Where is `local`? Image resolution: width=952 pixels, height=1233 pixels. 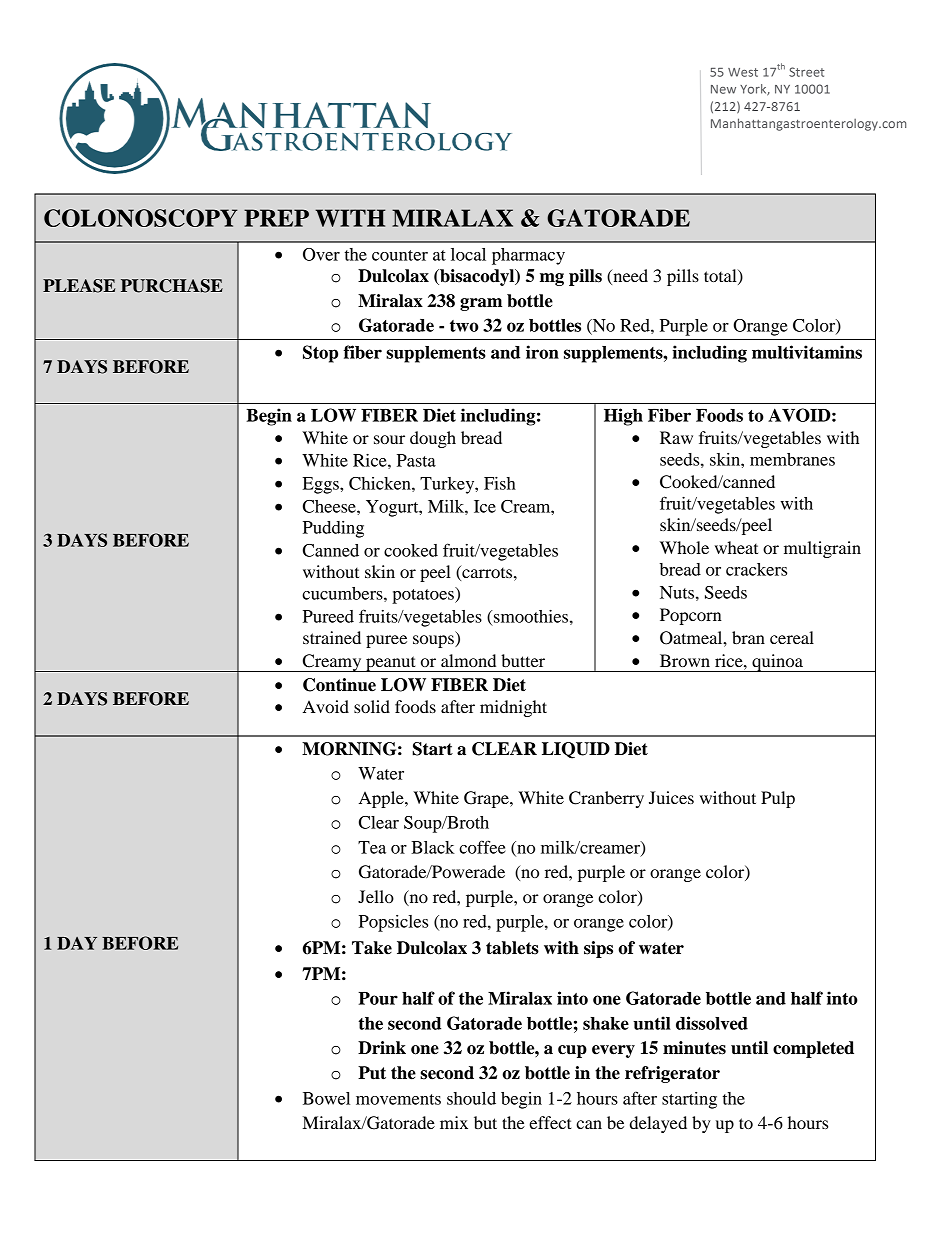 local is located at coordinates (468, 254).
